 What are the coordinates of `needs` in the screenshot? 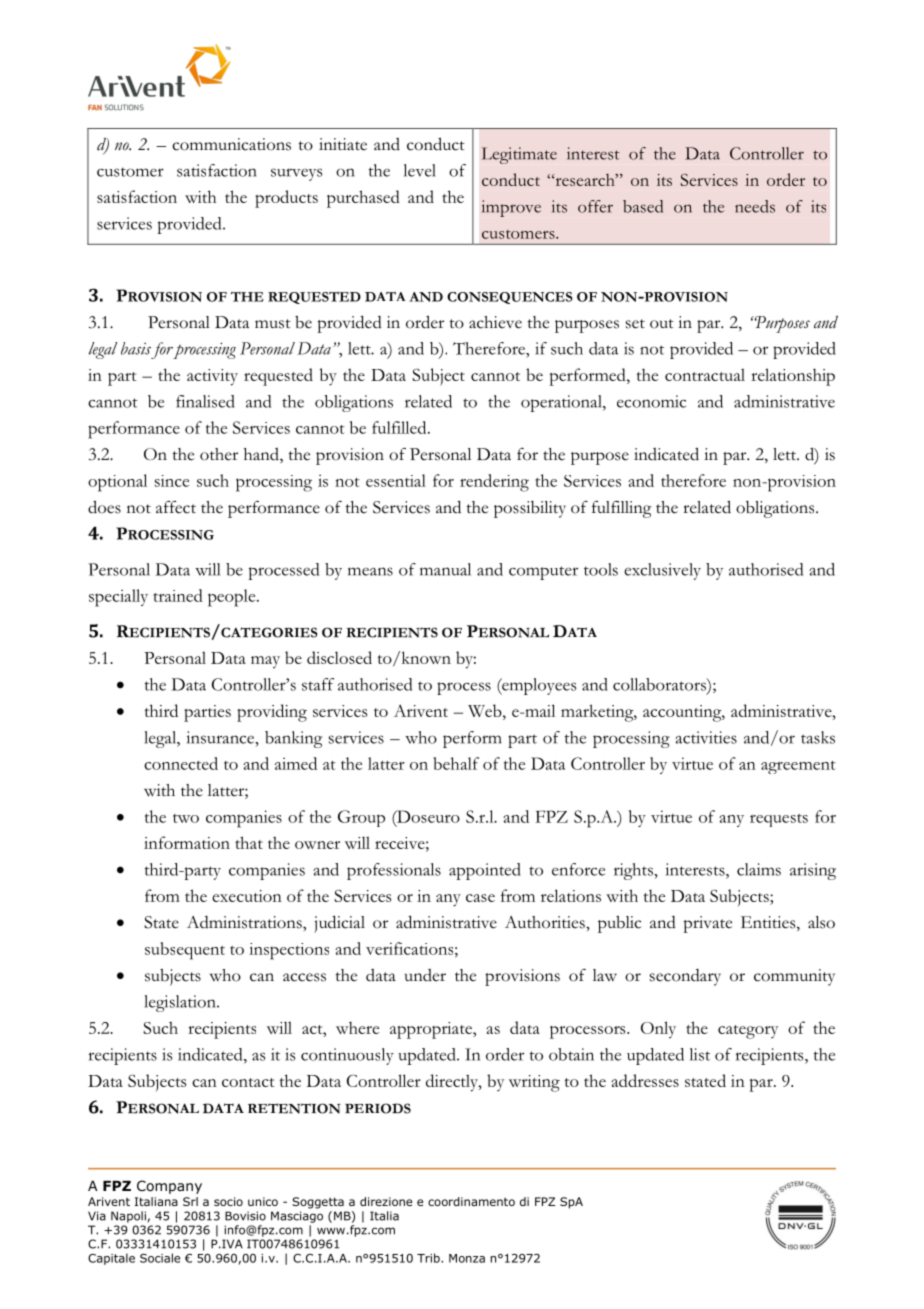 It's located at (755, 206).
